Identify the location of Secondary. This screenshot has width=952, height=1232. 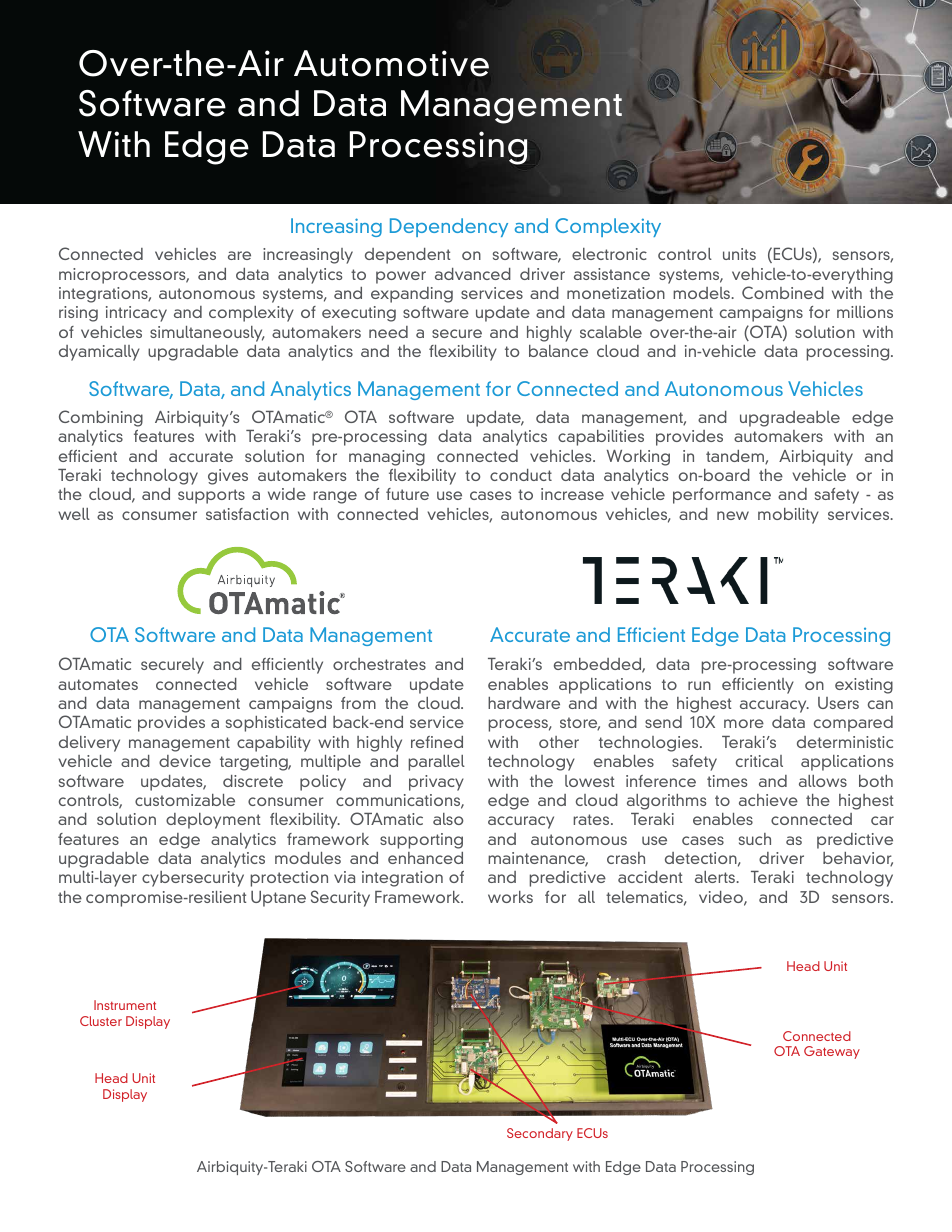
(540, 1134).
